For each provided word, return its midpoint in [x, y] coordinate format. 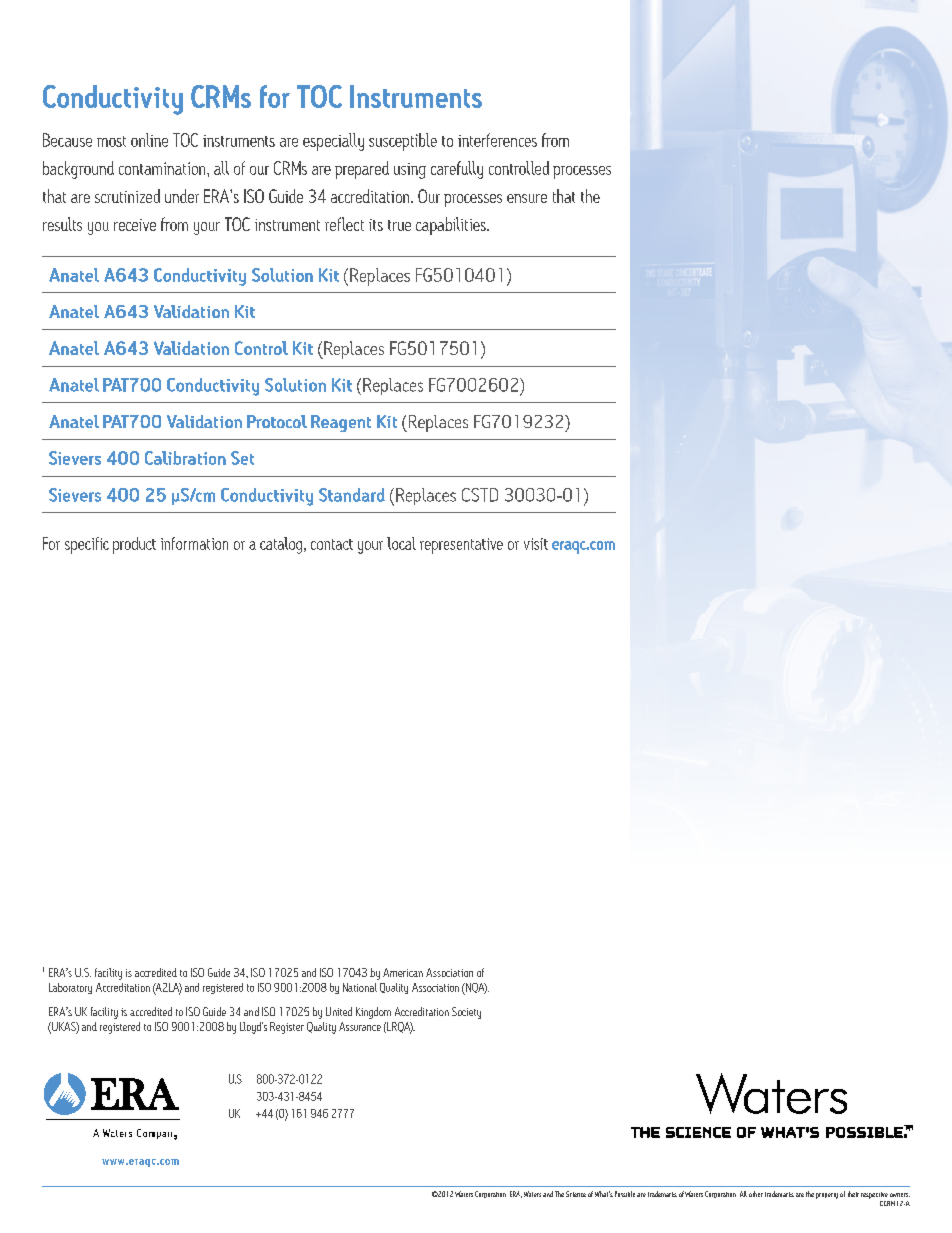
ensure [527, 198]
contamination [163, 168]
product [134, 545]
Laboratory [70, 988]
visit [536, 544]
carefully [457, 170]
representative [461, 546]
